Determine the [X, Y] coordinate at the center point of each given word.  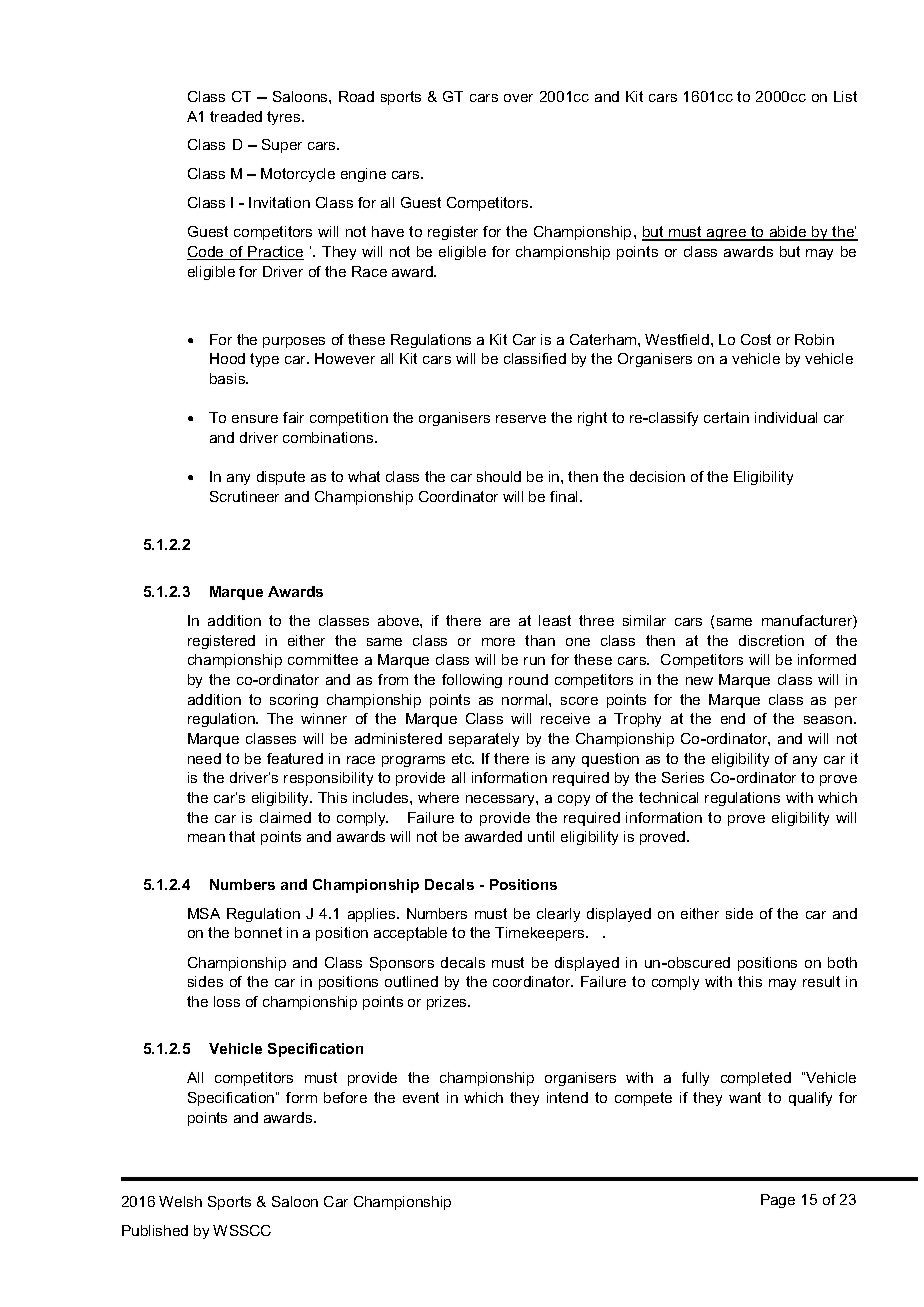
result [821, 981]
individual [786, 417]
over [518, 98]
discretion [771, 640]
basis [229, 378]
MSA [204, 913]
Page [778, 1201]
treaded [236, 116]
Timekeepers [541, 934]
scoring [294, 701]
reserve [521, 419]
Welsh [180, 1201]
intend [567, 1097]
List [845, 96]
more [498, 642]
